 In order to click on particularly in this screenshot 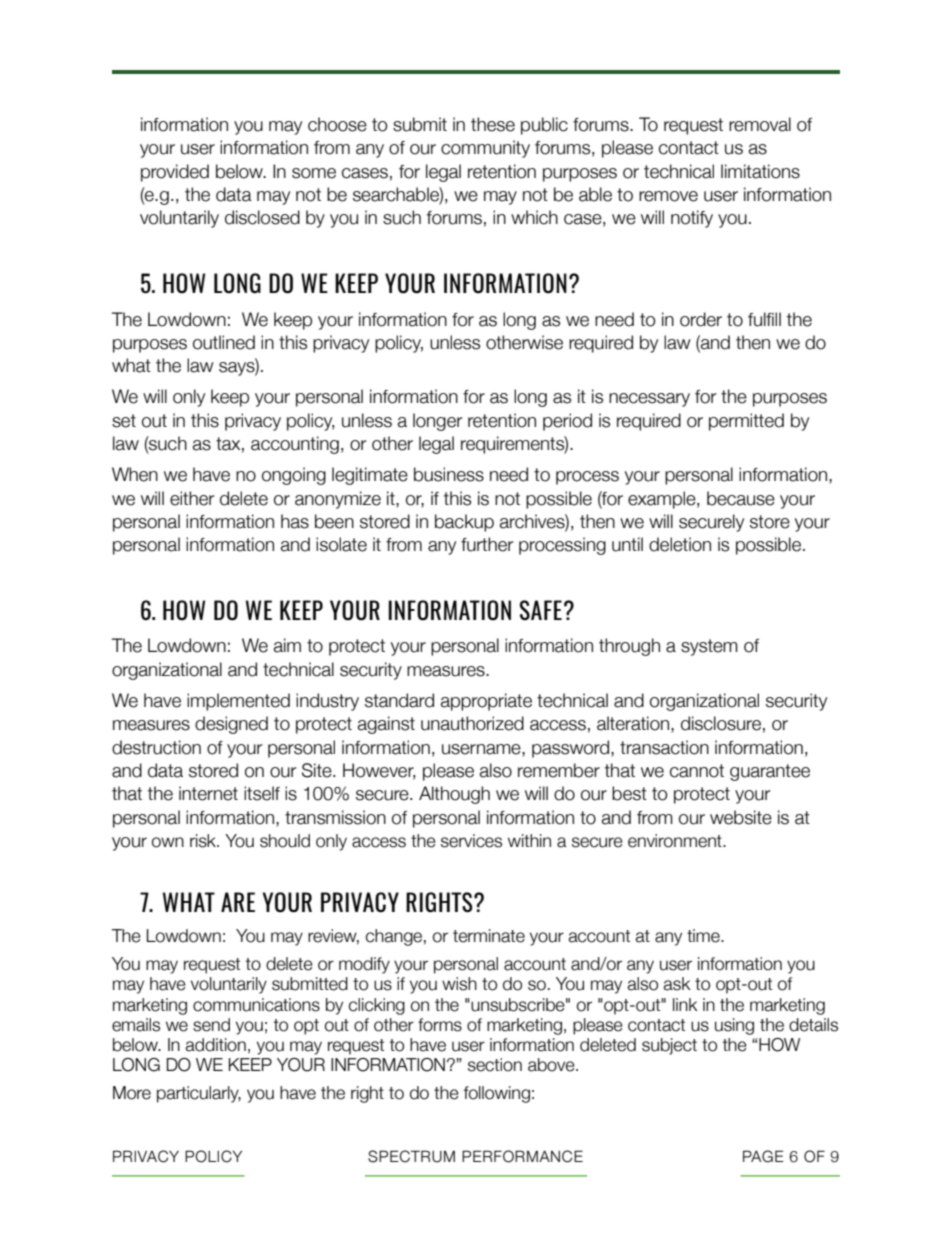, I will do `click(199, 1094)`.
